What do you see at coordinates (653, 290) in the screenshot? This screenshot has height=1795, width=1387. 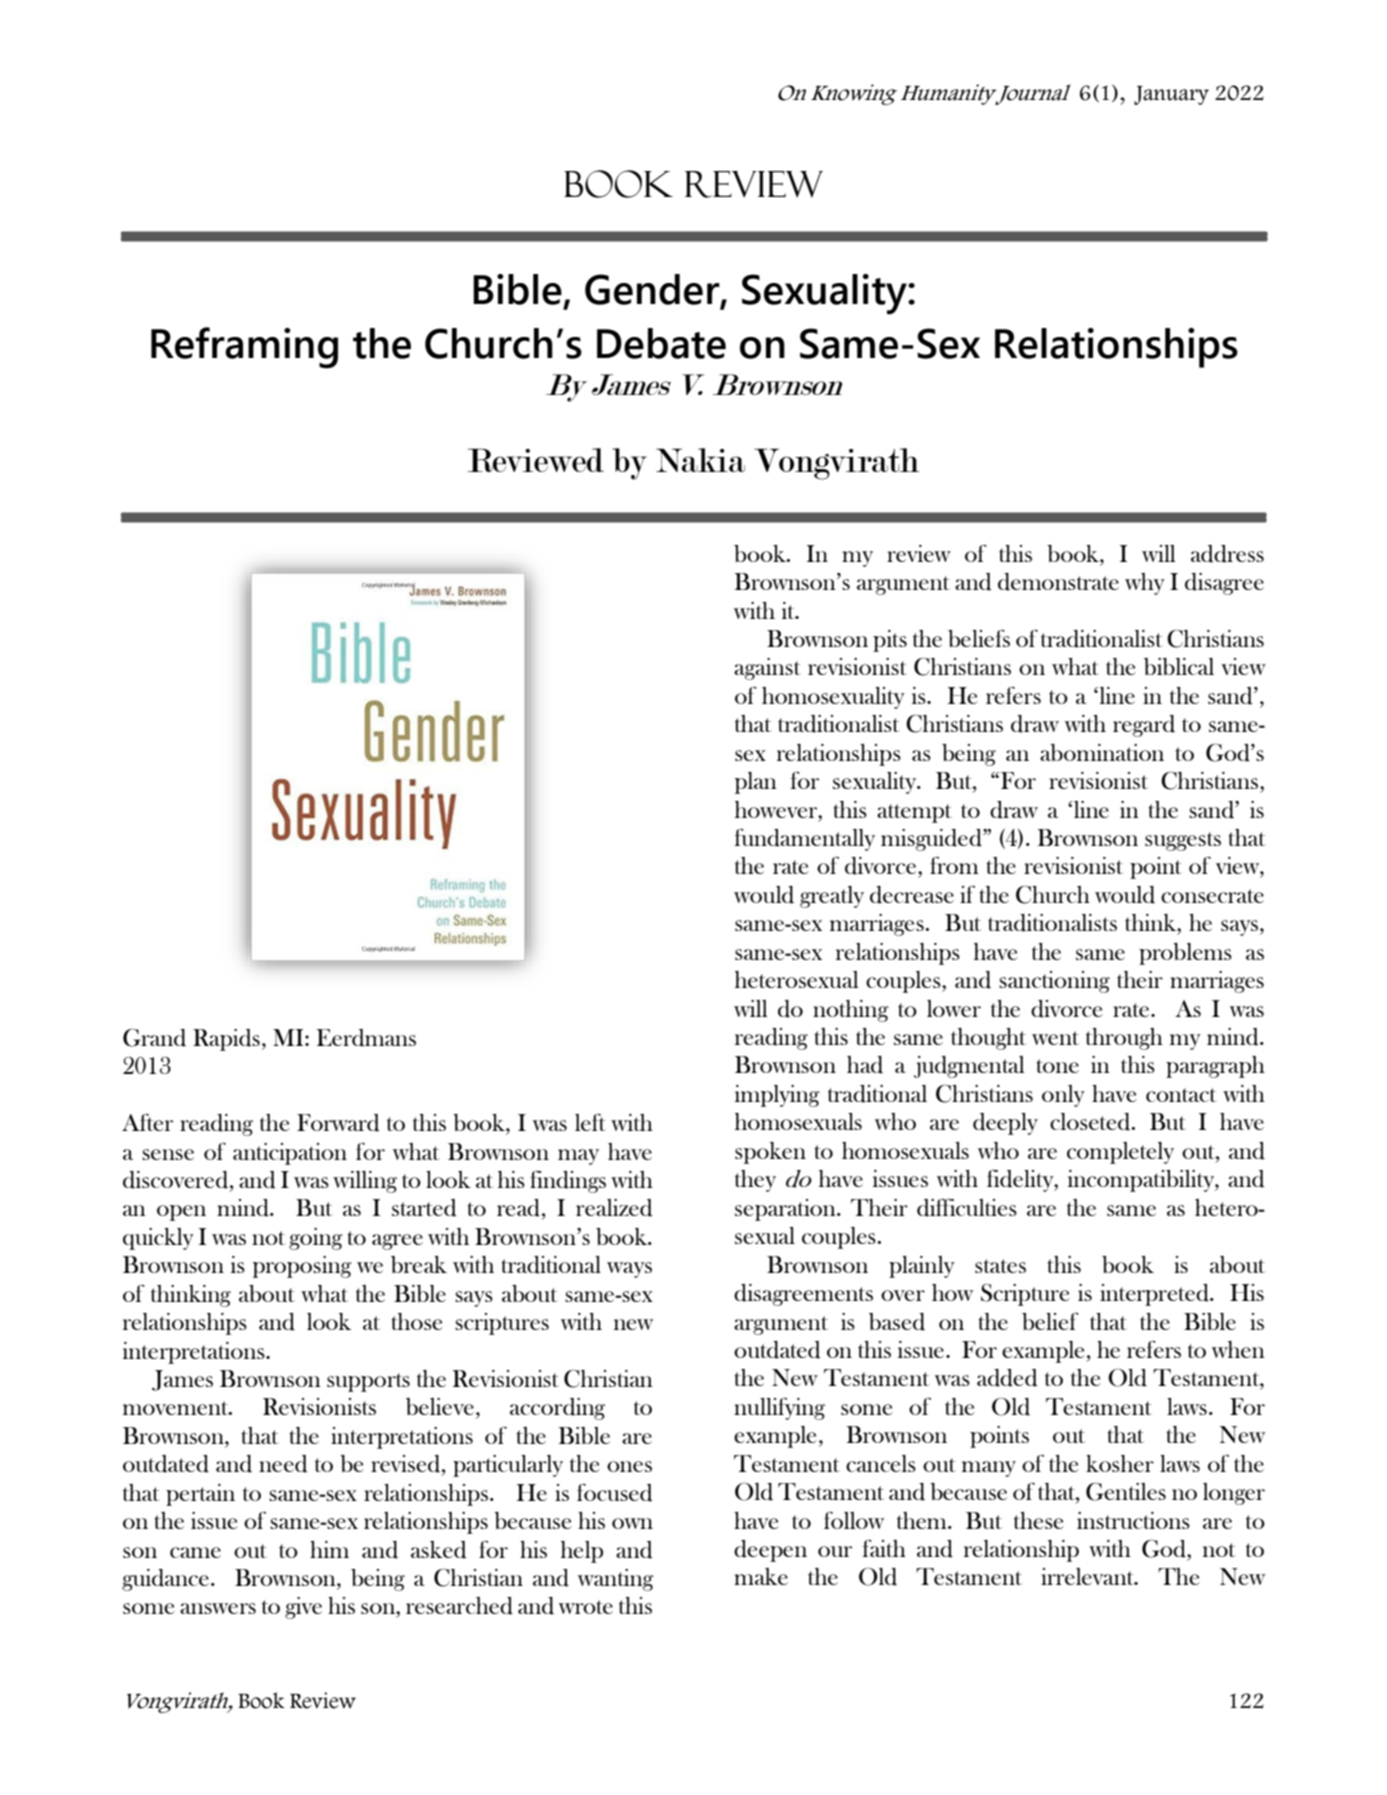 I see `Gender` at bounding box center [653, 290].
